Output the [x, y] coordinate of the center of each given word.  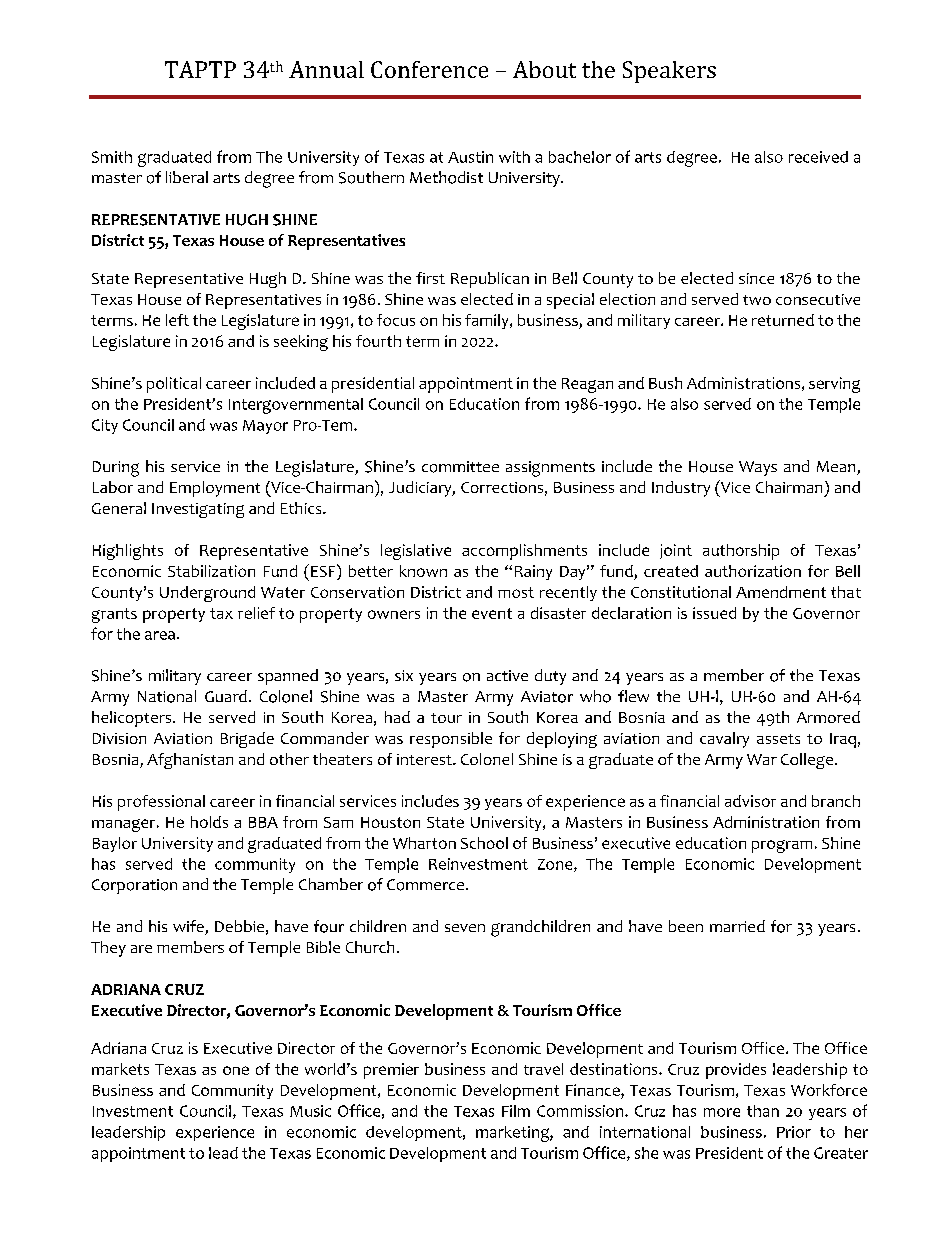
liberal [187, 177]
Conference [429, 69]
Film [516, 1111]
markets [120, 1069]
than [763, 1111]
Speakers [669, 72]
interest [425, 759]
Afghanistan [190, 761]
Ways [758, 468]
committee [460, 467]
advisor [750, 801]
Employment [215, 489]
